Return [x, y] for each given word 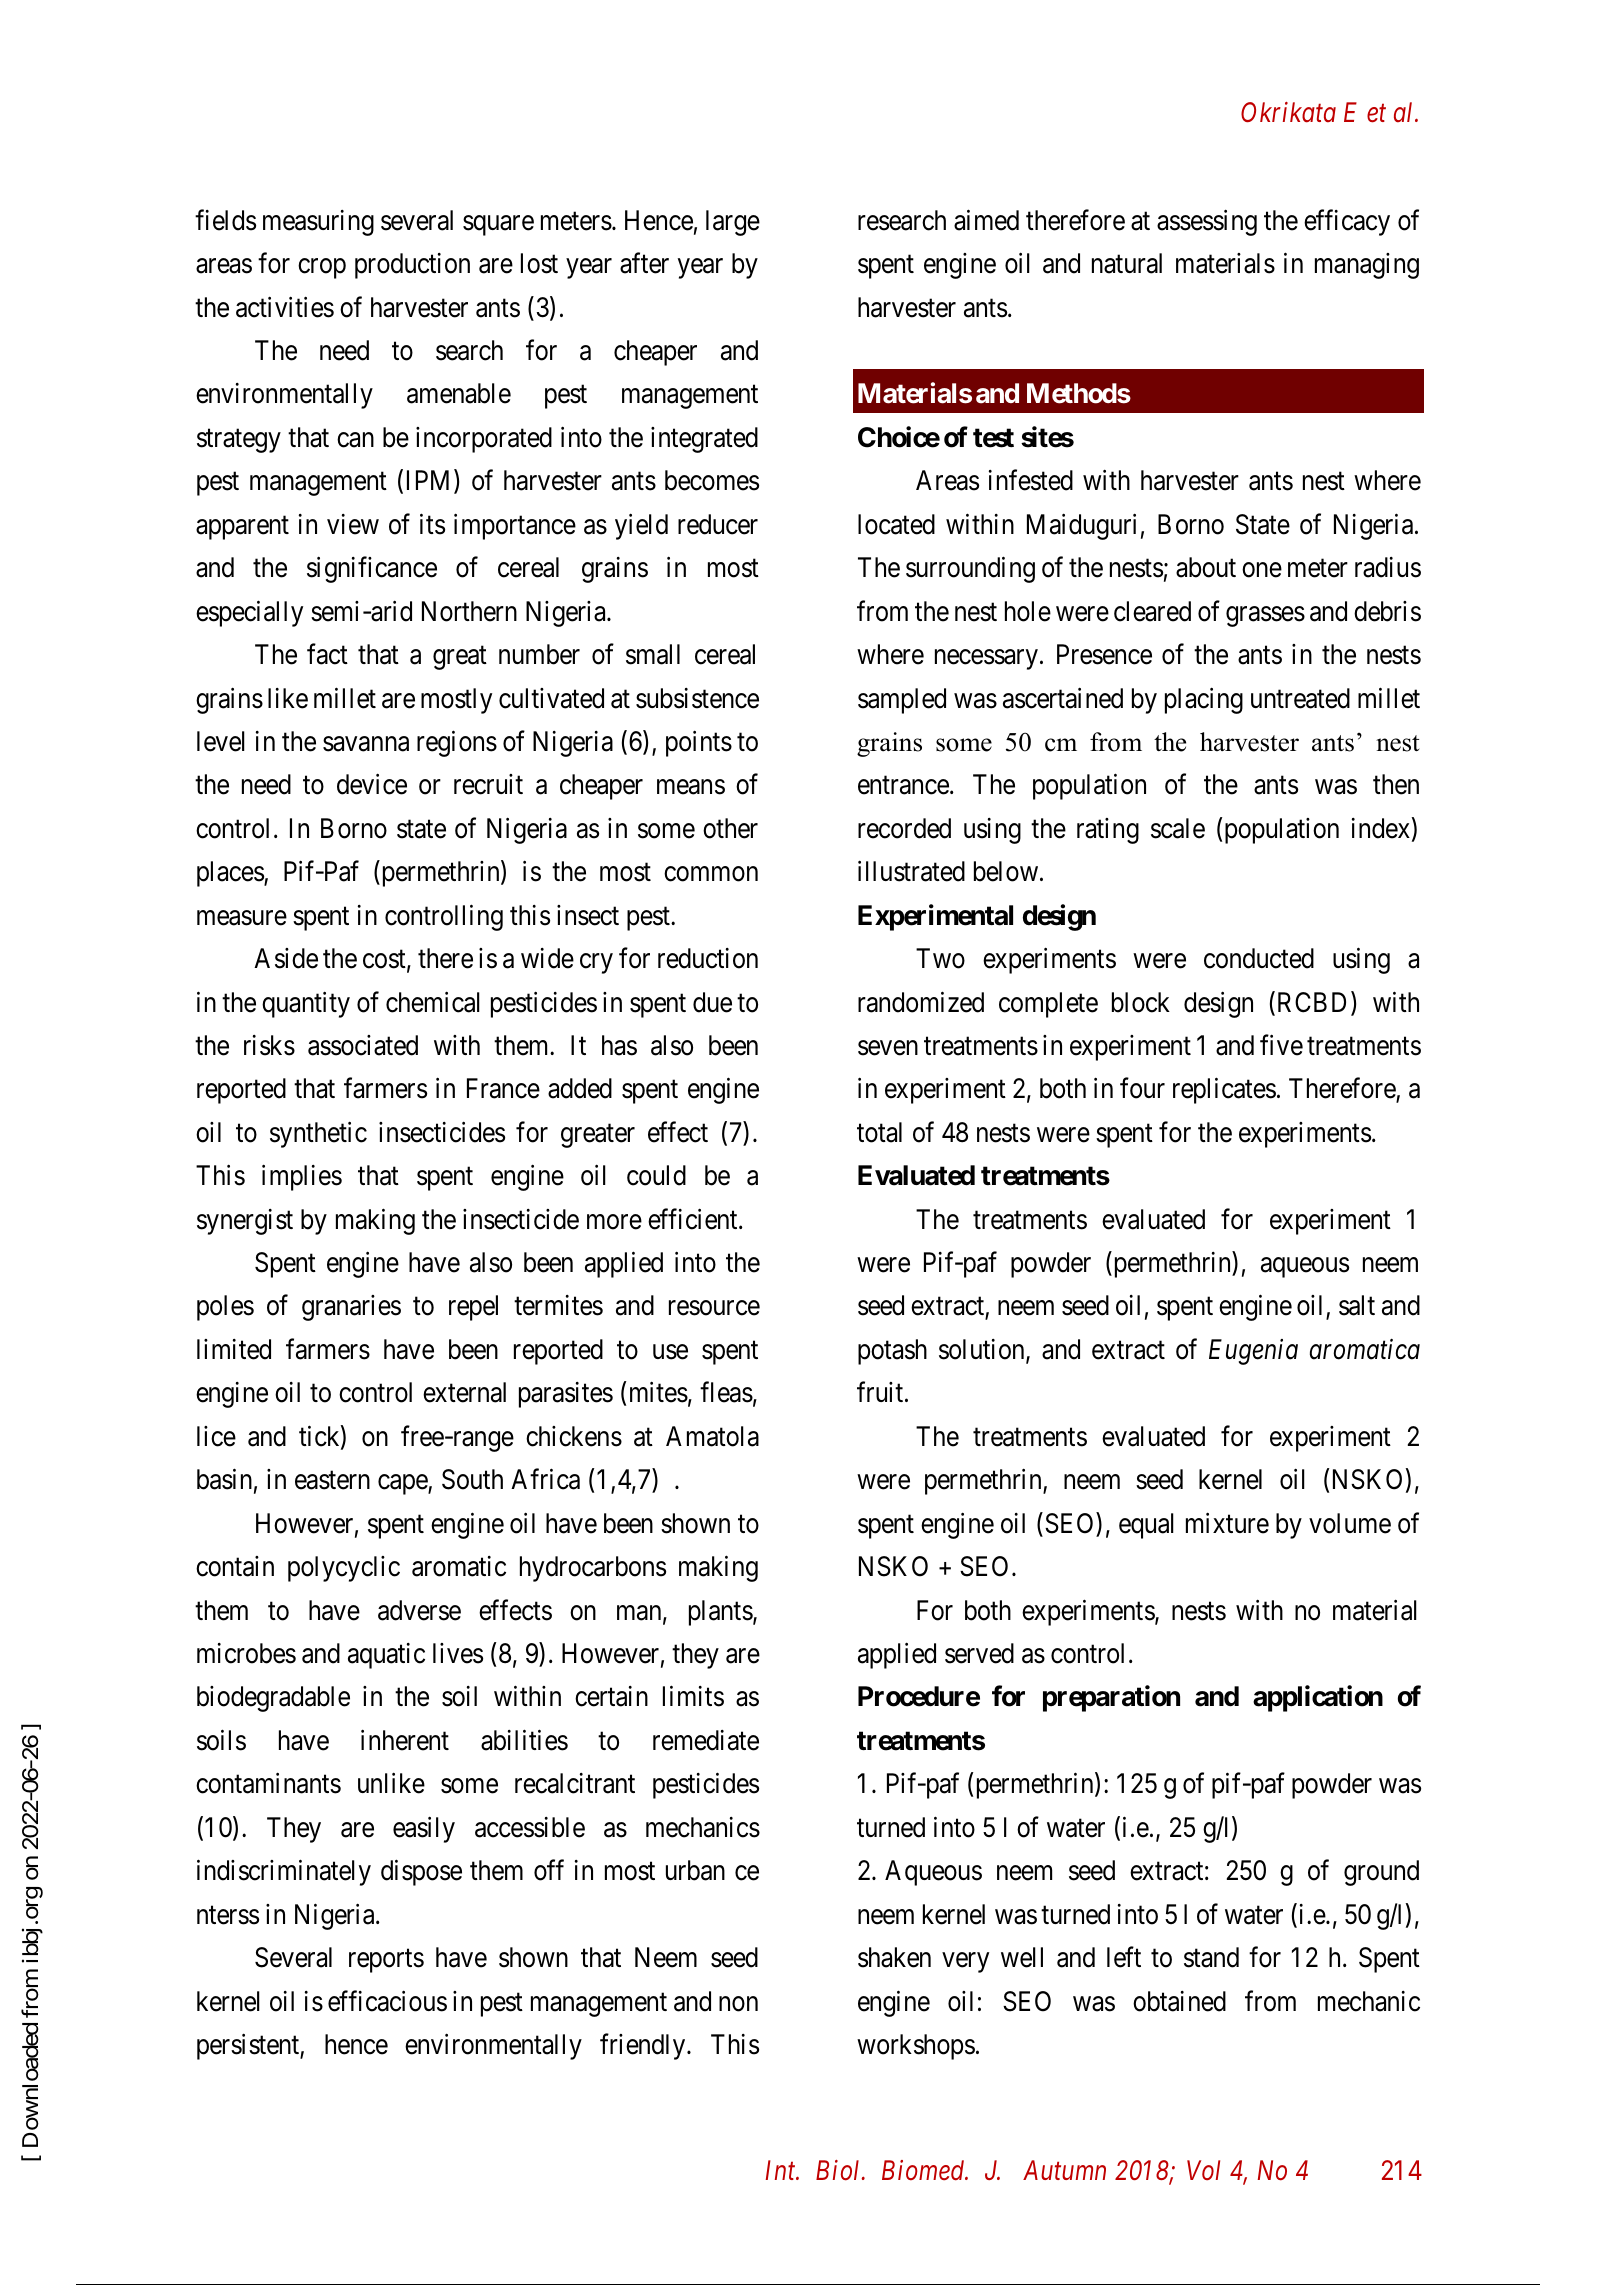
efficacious [387, 2001]
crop [322, 269]
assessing [1207, 222]
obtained [1179, 2001]
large [733, 223]
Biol [839, 2170]
